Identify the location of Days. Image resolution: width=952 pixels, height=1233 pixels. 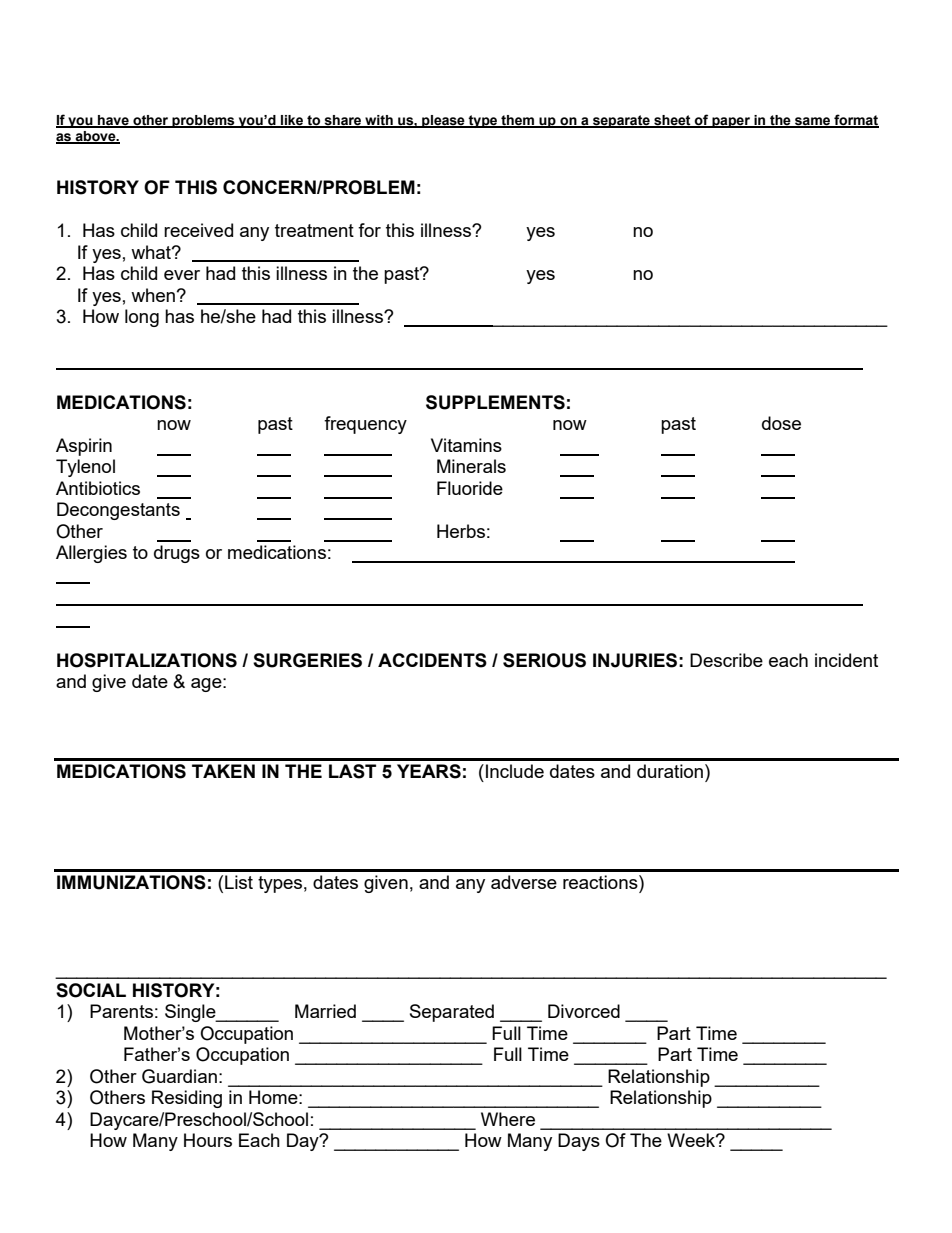
(579, 1142).
